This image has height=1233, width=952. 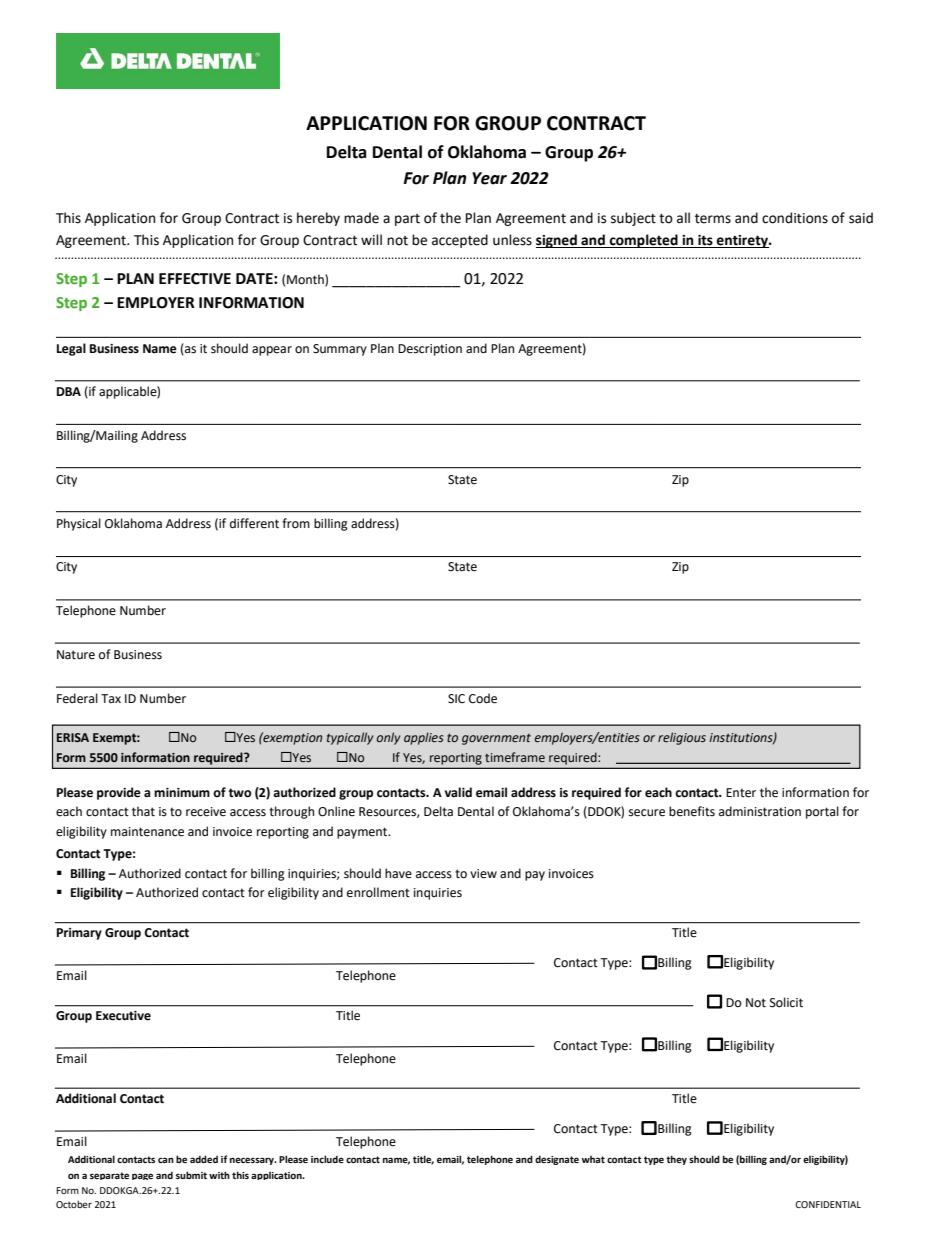 I want to click on religious, so click(x=682, y=738).
